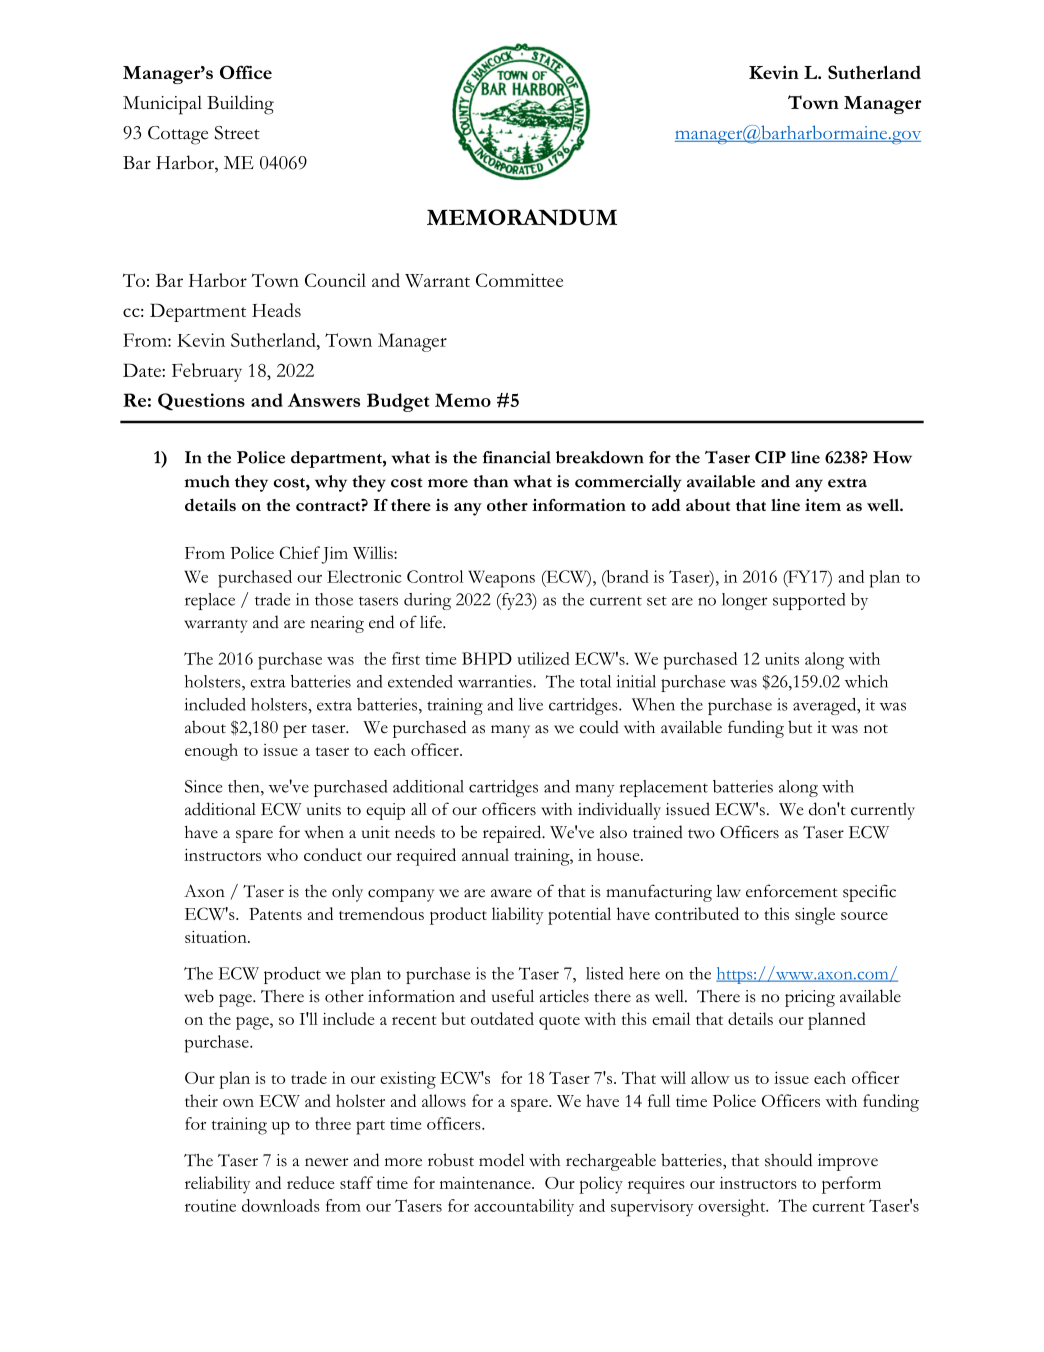 The height and width of the image is (1352, 1044). Describe the element at coordinates (519, 280) in the image. I see `Committee` at that location.
